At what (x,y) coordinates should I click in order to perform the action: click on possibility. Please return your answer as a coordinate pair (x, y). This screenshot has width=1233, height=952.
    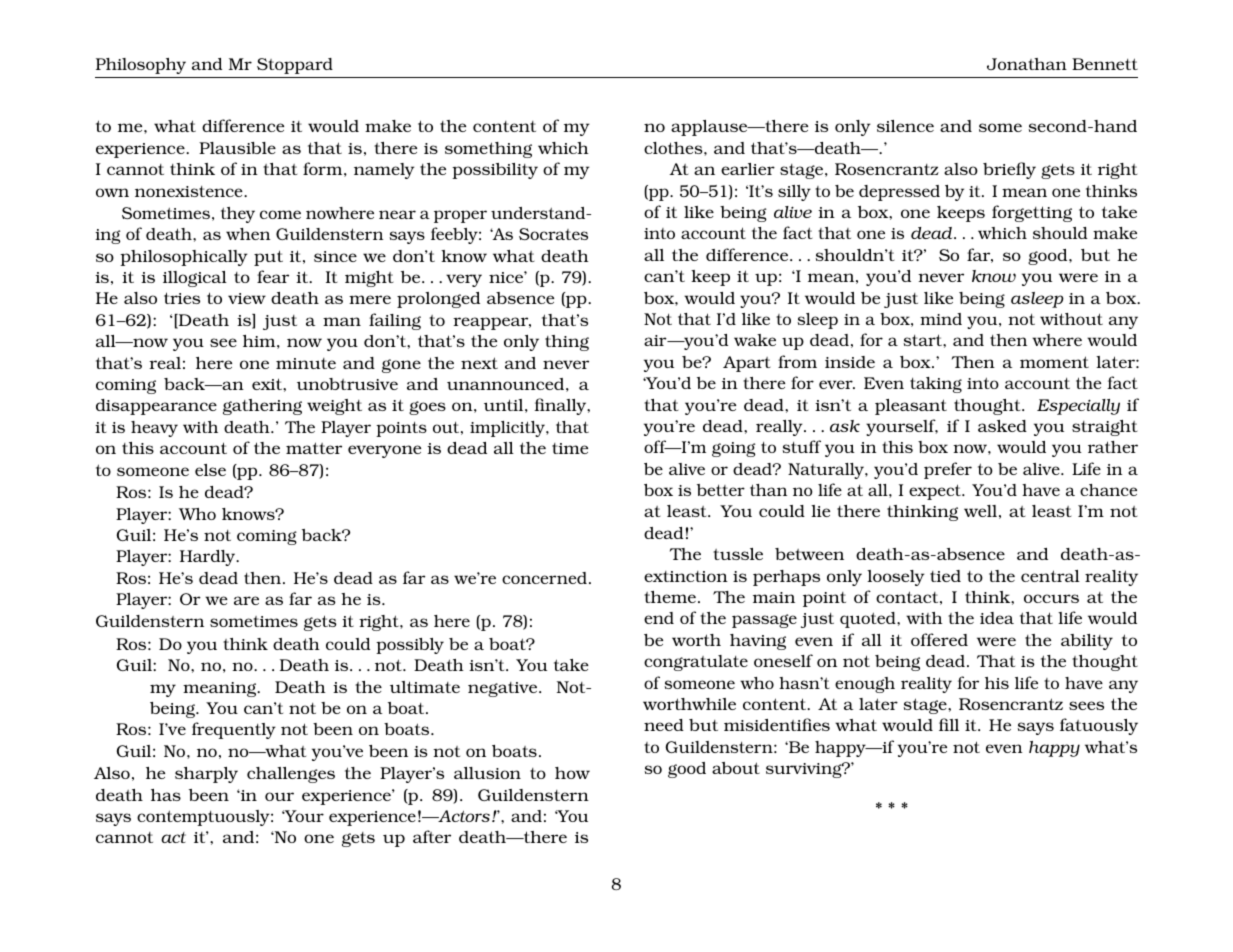
    Looking at the image, I should click on (495, 171).
